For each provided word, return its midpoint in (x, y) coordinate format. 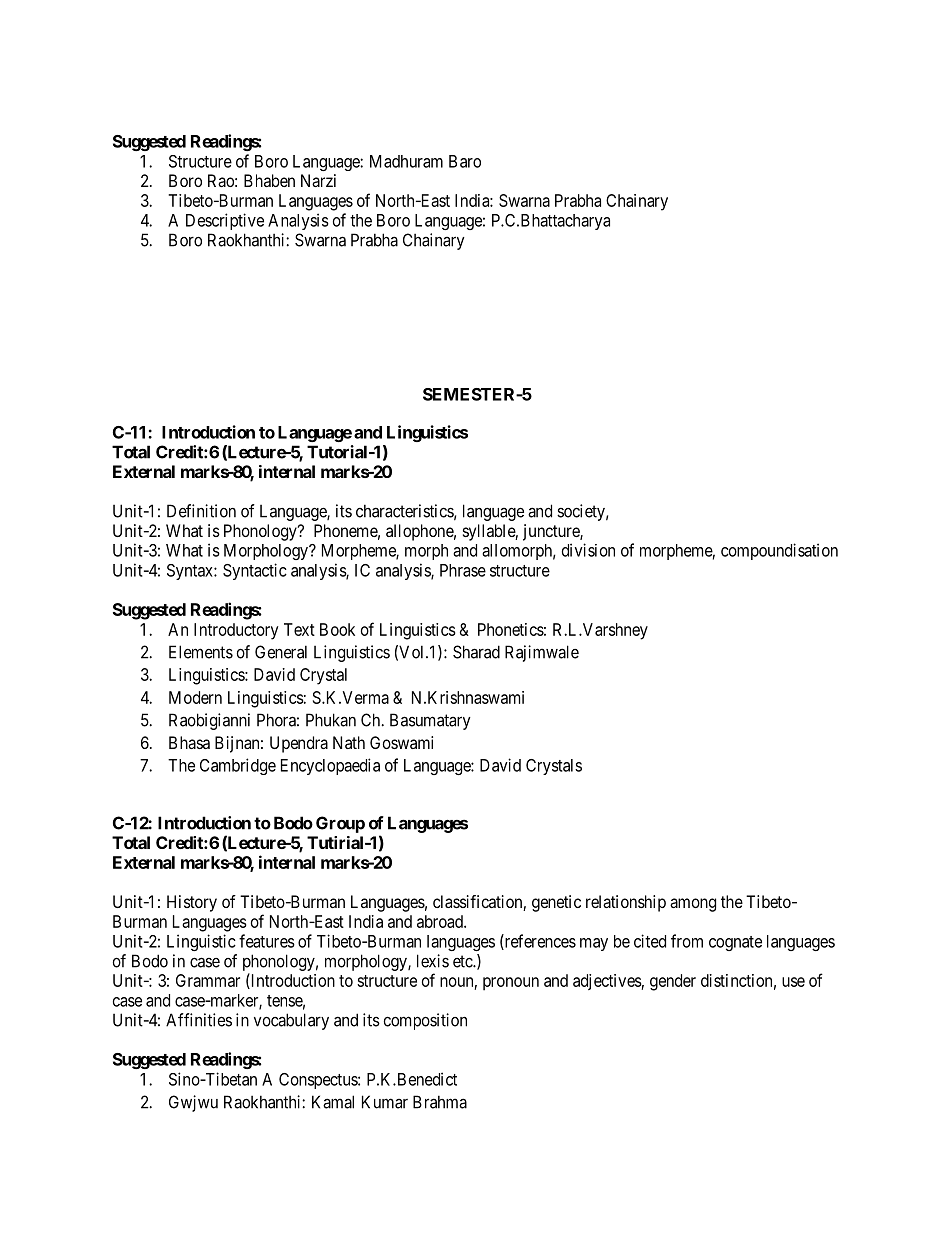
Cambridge (238, 766)
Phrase (463, 570)
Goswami (401, 742)
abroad (441, 921)
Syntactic (255, 571)
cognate (735, 943)
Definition (201, 511)
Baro (465, 161)
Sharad (476, 652)
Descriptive (225, 221)
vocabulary (291, 1021)
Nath (349, 742)
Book (337, 629)
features (267, 941)
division (588, 550)
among (693, 905)
